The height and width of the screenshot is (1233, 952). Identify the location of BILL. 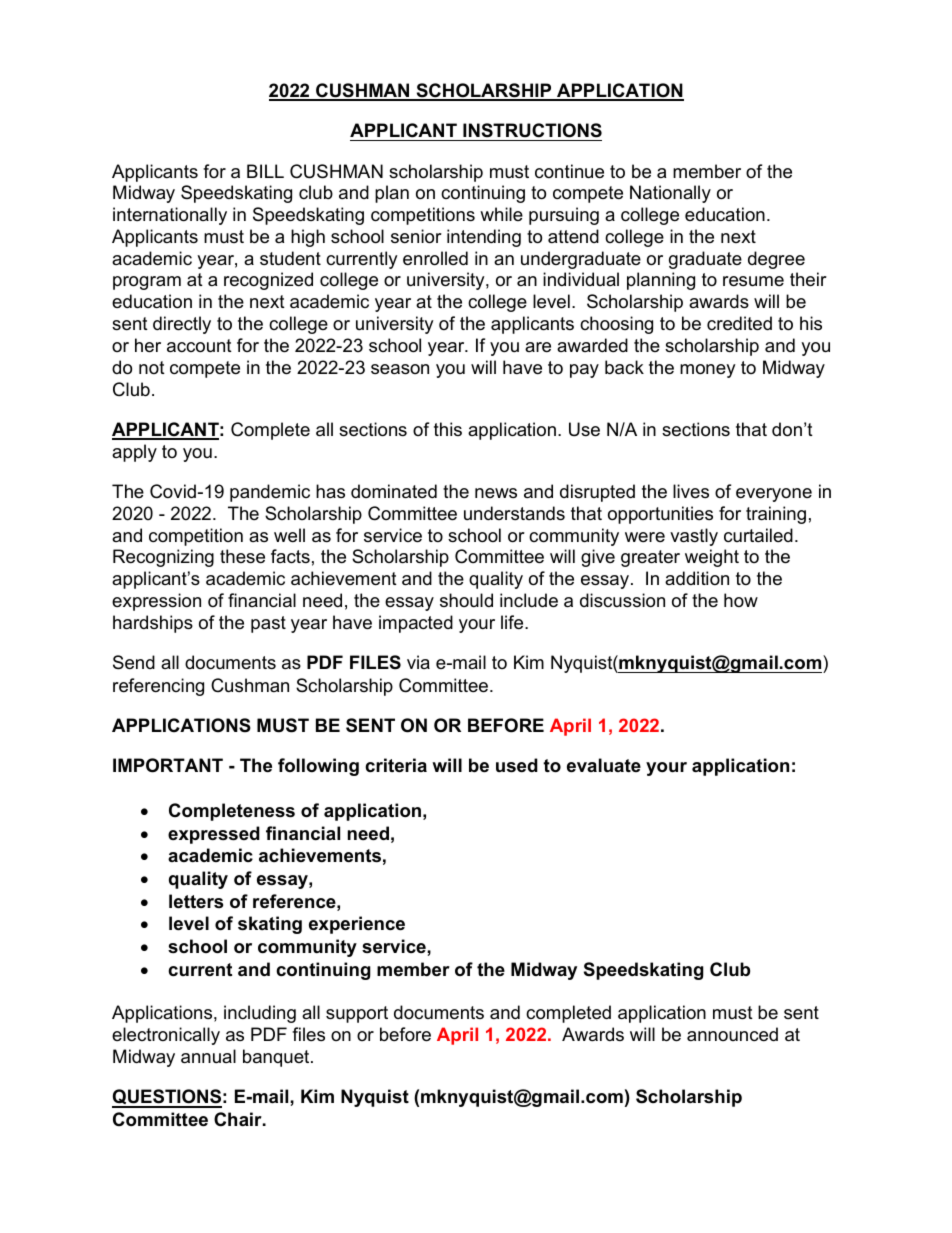
(265, 171).
